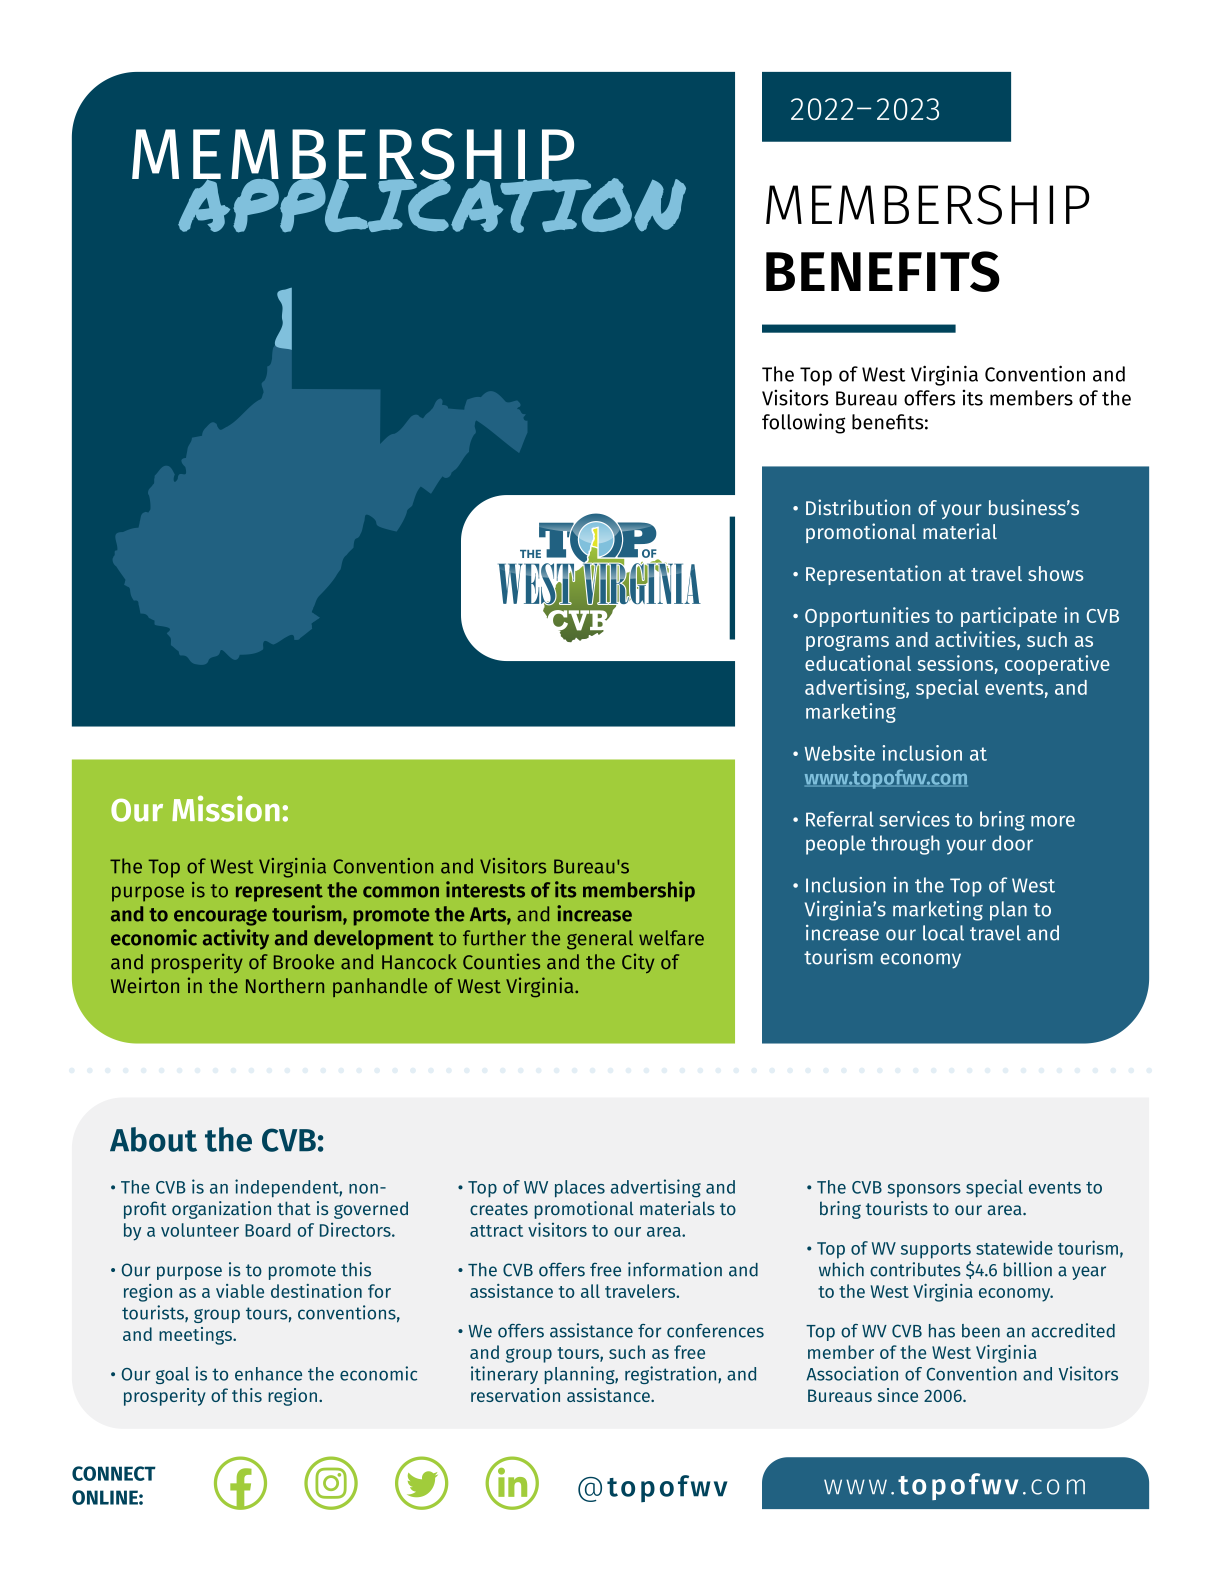 The height and width of the document is (1581, 1221). I want to click on Mission, so click(226, 808).
